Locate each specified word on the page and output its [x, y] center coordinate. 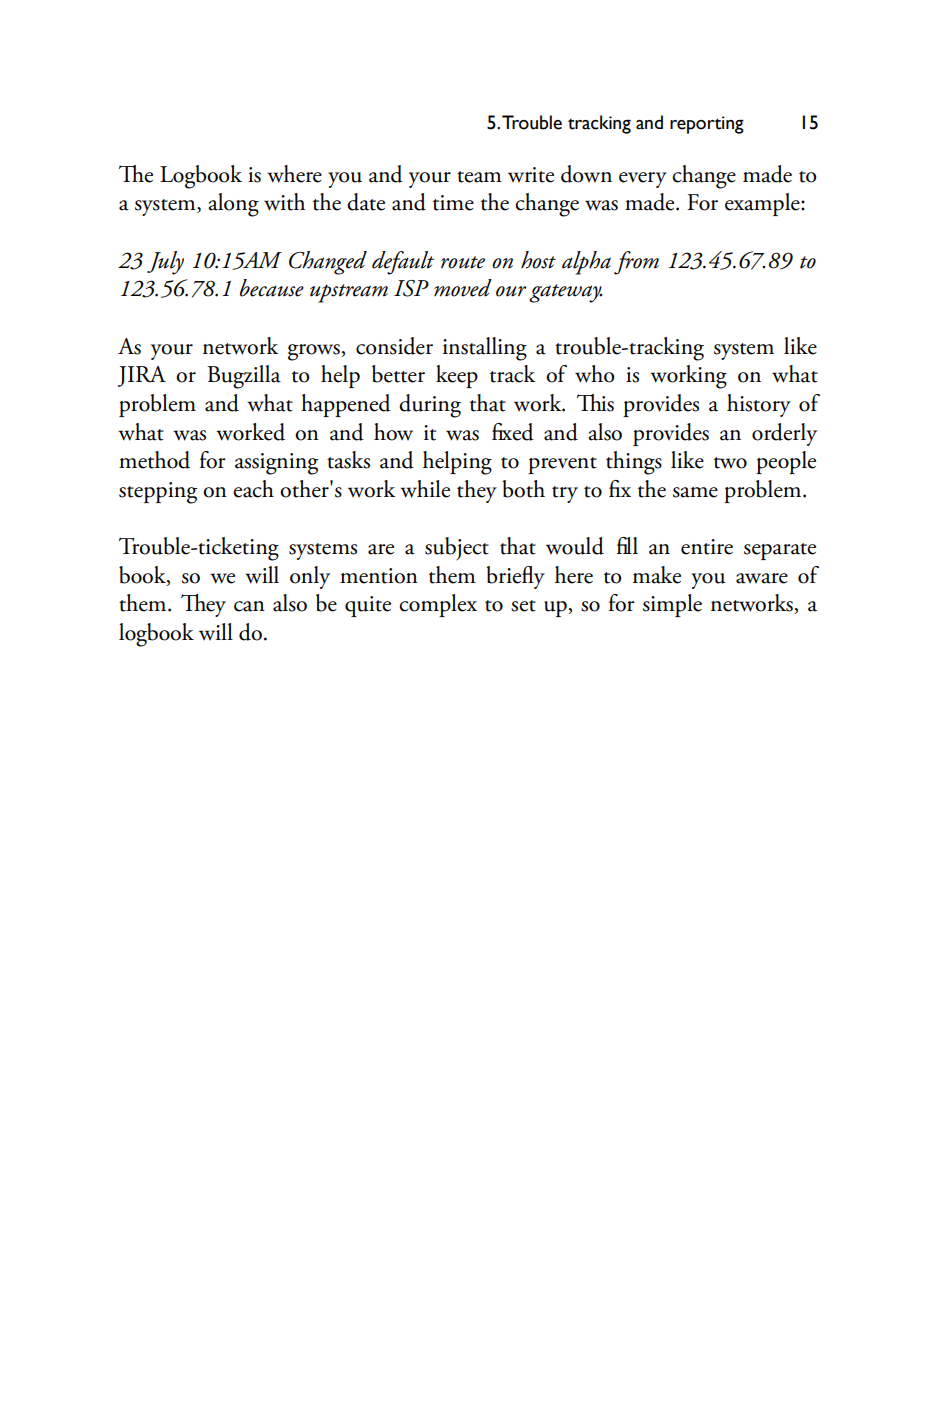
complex [438, 605]
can [249, 606]
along [233, 205]
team [479, 177]
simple [672, 605]
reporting [707, 125]
